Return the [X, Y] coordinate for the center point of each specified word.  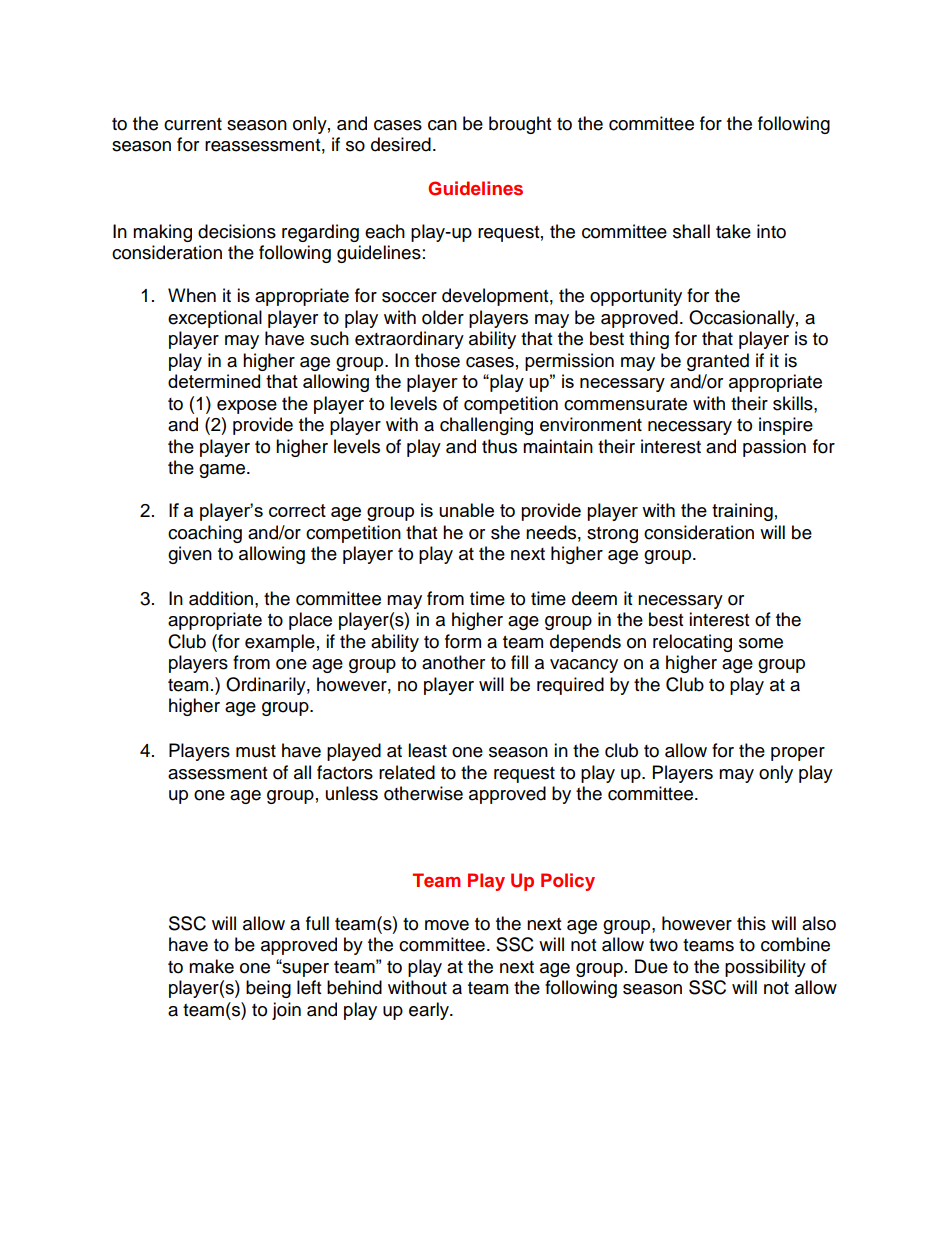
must [256, 751]
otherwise [423, 793]
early [430, 1011]
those [437, 360]
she [505, 532]
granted [718, 362]
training [742, 512]
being [268, 989]
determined [214, 381]
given [190, 555]
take [733, 231]
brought [520, 125]
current [193, 124]
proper [798, 754]
